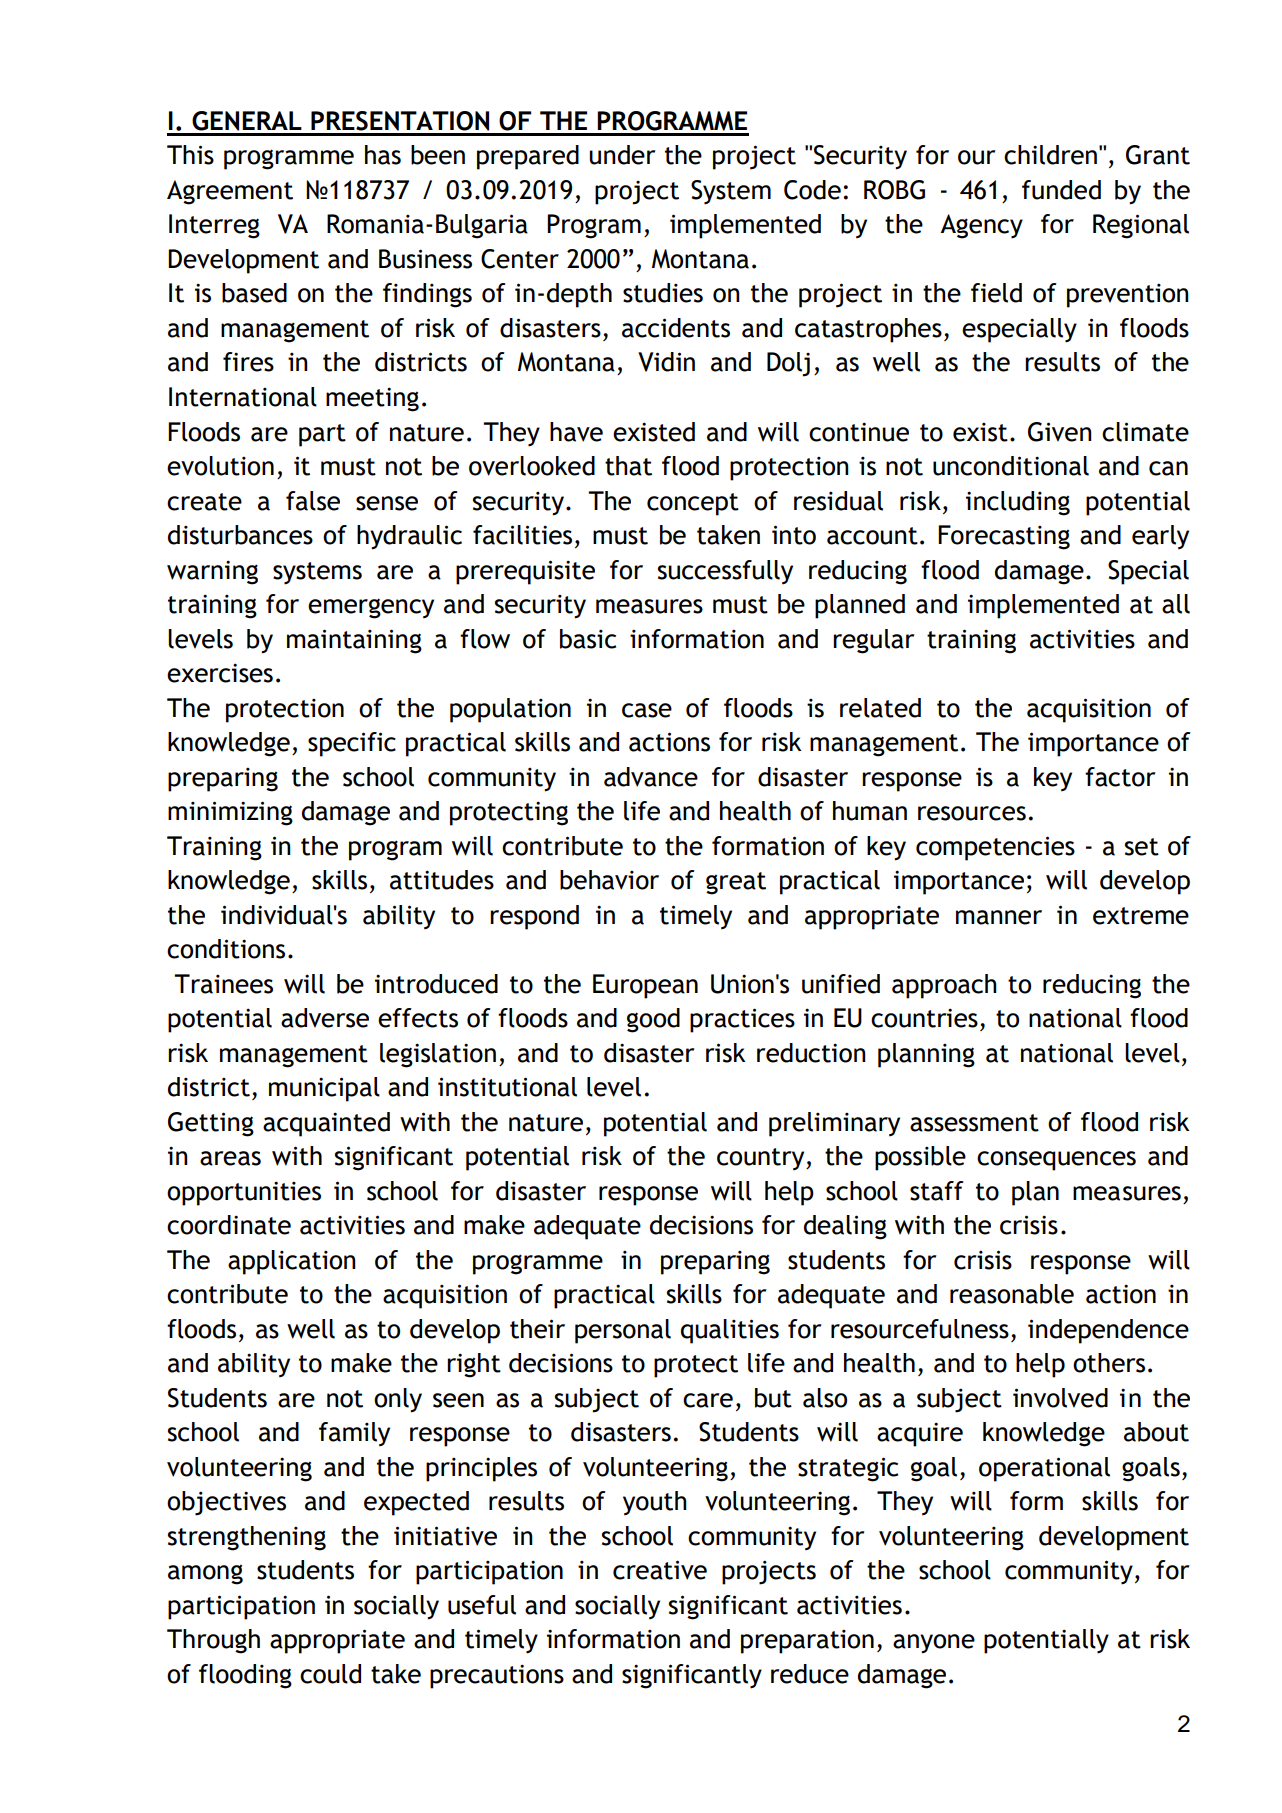 Image resolution: width=1282 pixels, height=1813 pixels. Describe the element at coordinates (762, 1159) in the image. I see `country` at that location.
